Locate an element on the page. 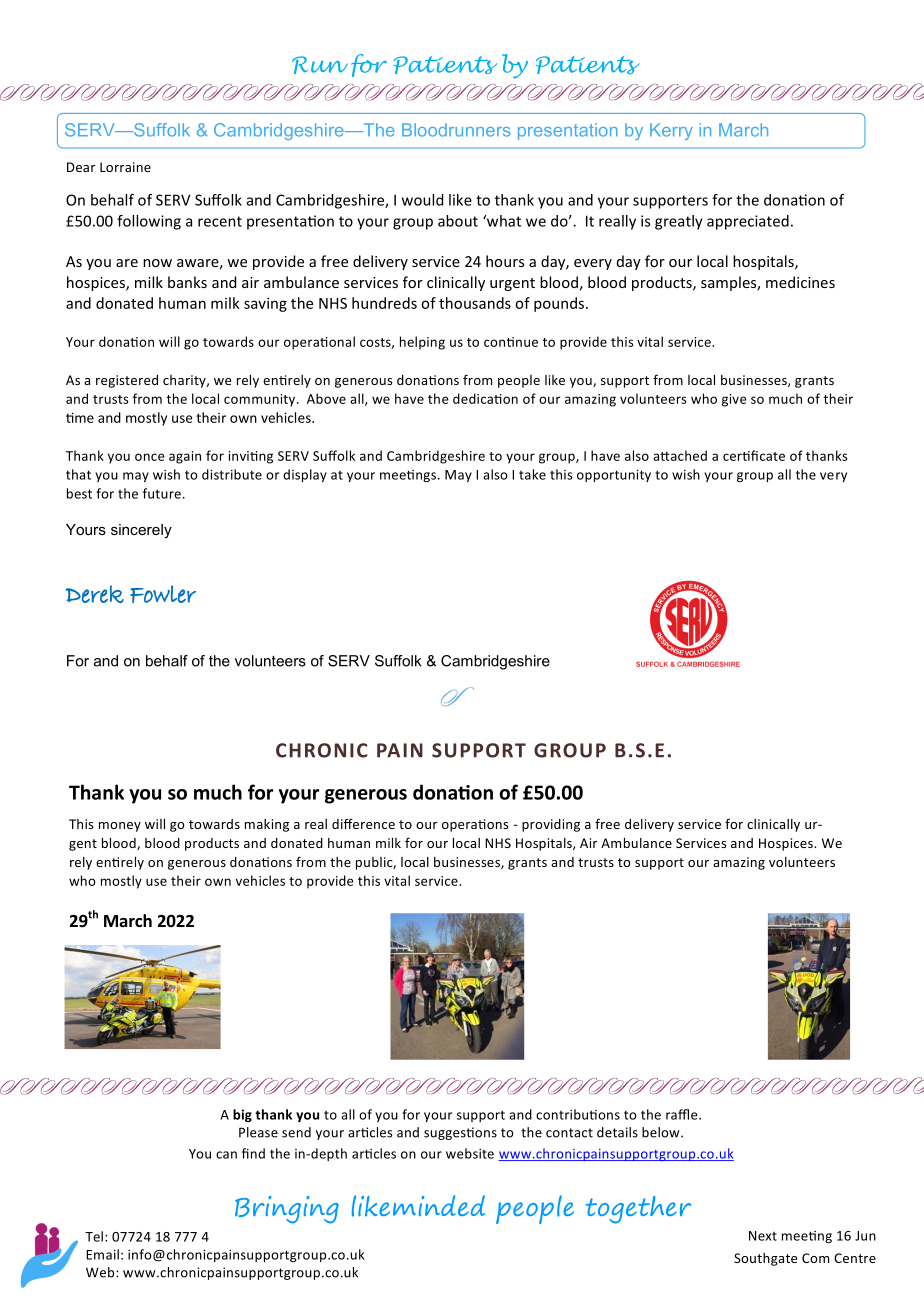 This page has width=924, height=1307. website is located at coordinates (470, 1153).
